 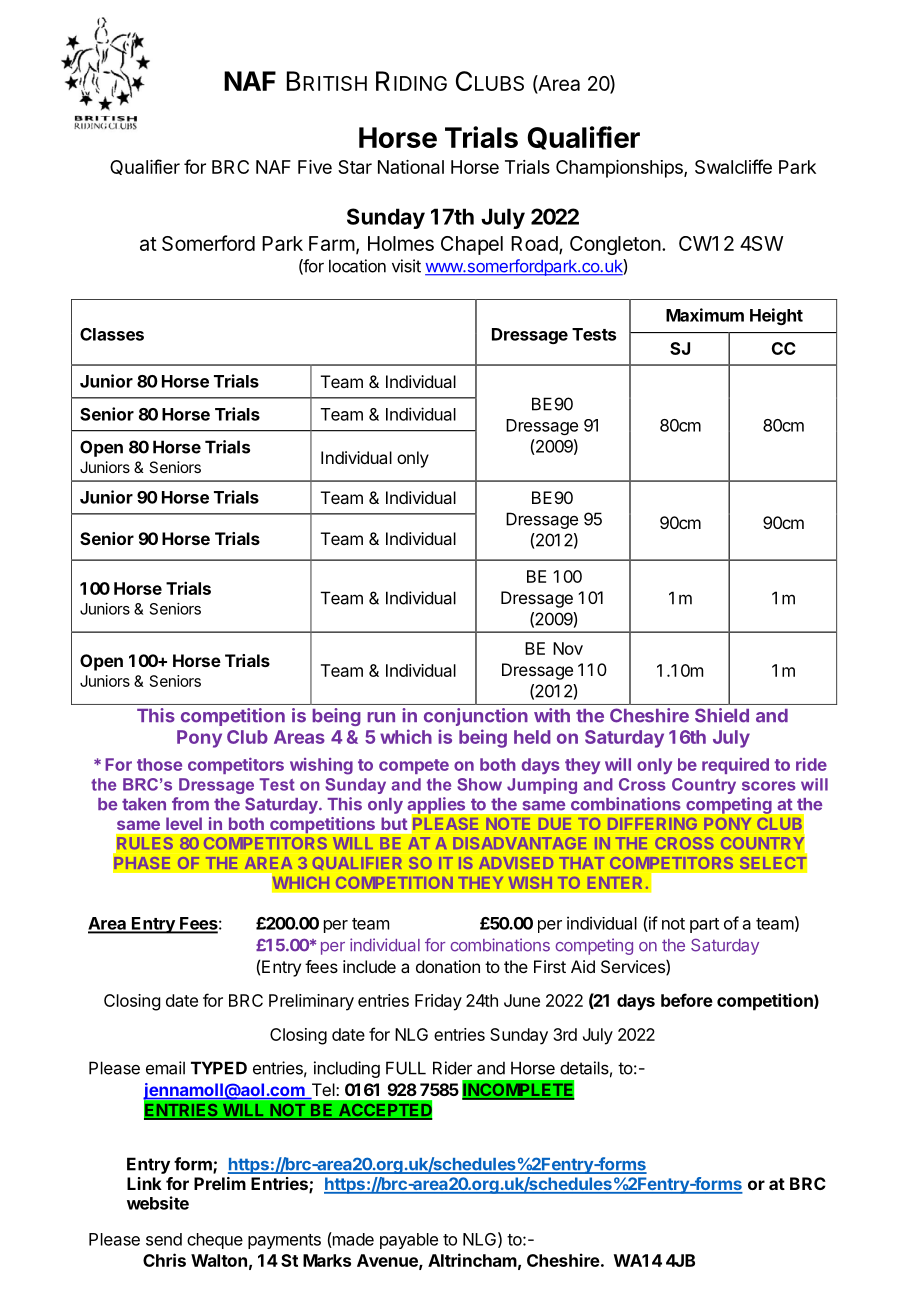 What do you see at coordinates (315, 167) in the screenshot?
I see `Five` at bounding box center [315, 167].
